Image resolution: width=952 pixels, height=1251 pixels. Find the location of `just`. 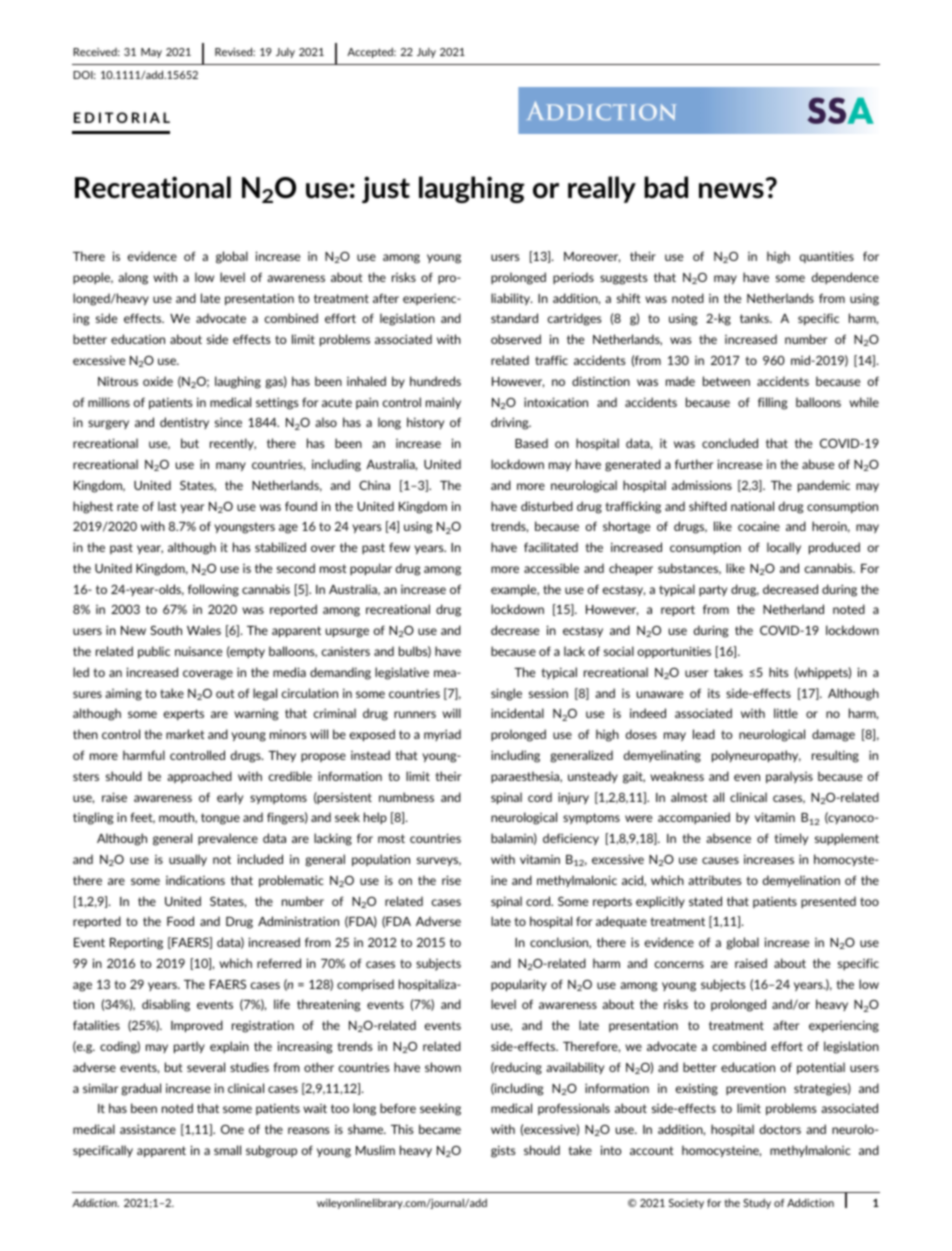

just is located at coordinates (386, 189).
